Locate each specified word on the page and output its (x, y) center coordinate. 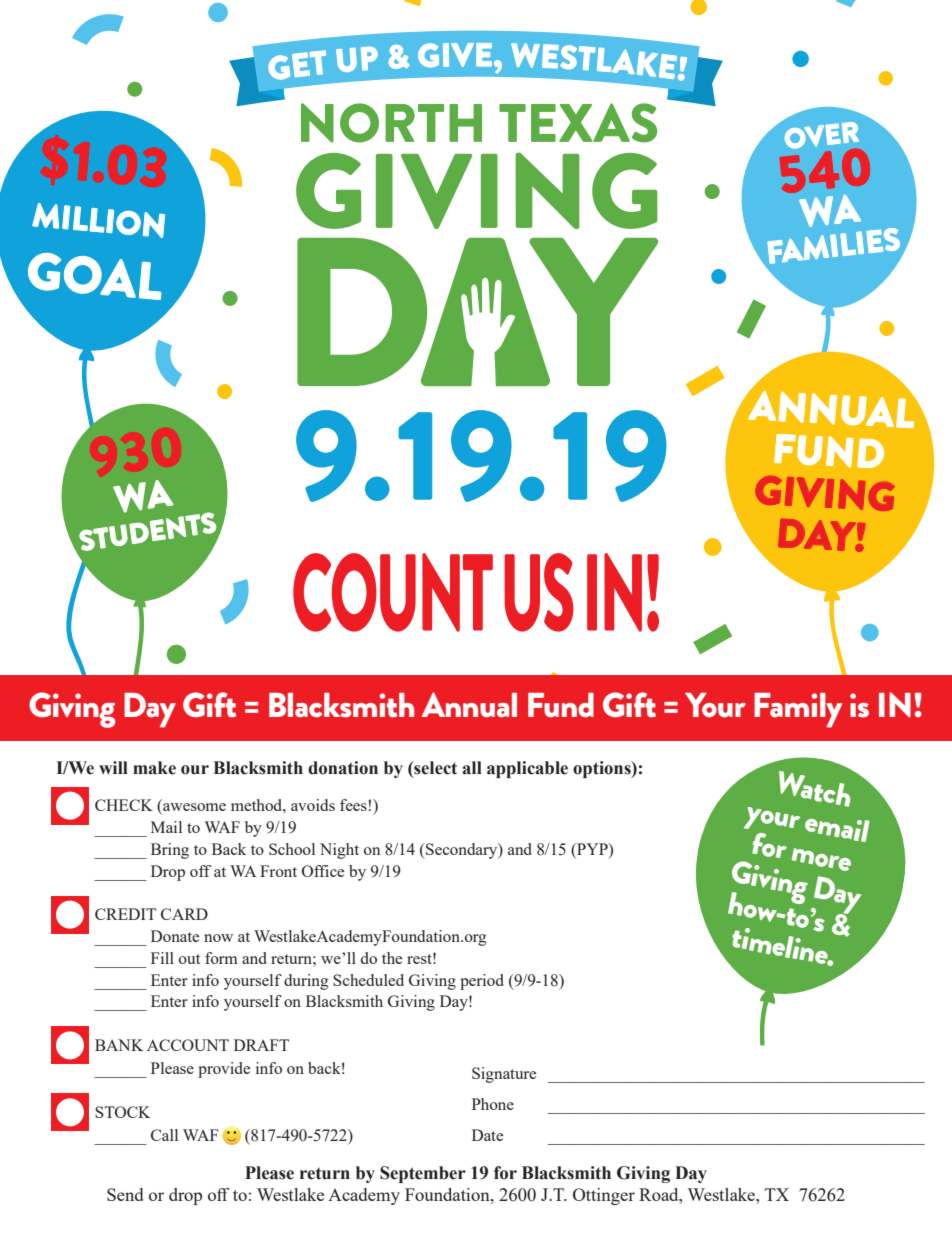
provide (224, 1070)
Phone (493, 1104)
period (482, 982)
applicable (527, 769)
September (423, 1174)
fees (353, 805)
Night (339, 851)
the (392, 958)
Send (125, 1194)
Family (798, 710)
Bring (170, 851)
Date (487, 1135)
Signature (504, 1075)
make (154, 768)
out (189, 959)
